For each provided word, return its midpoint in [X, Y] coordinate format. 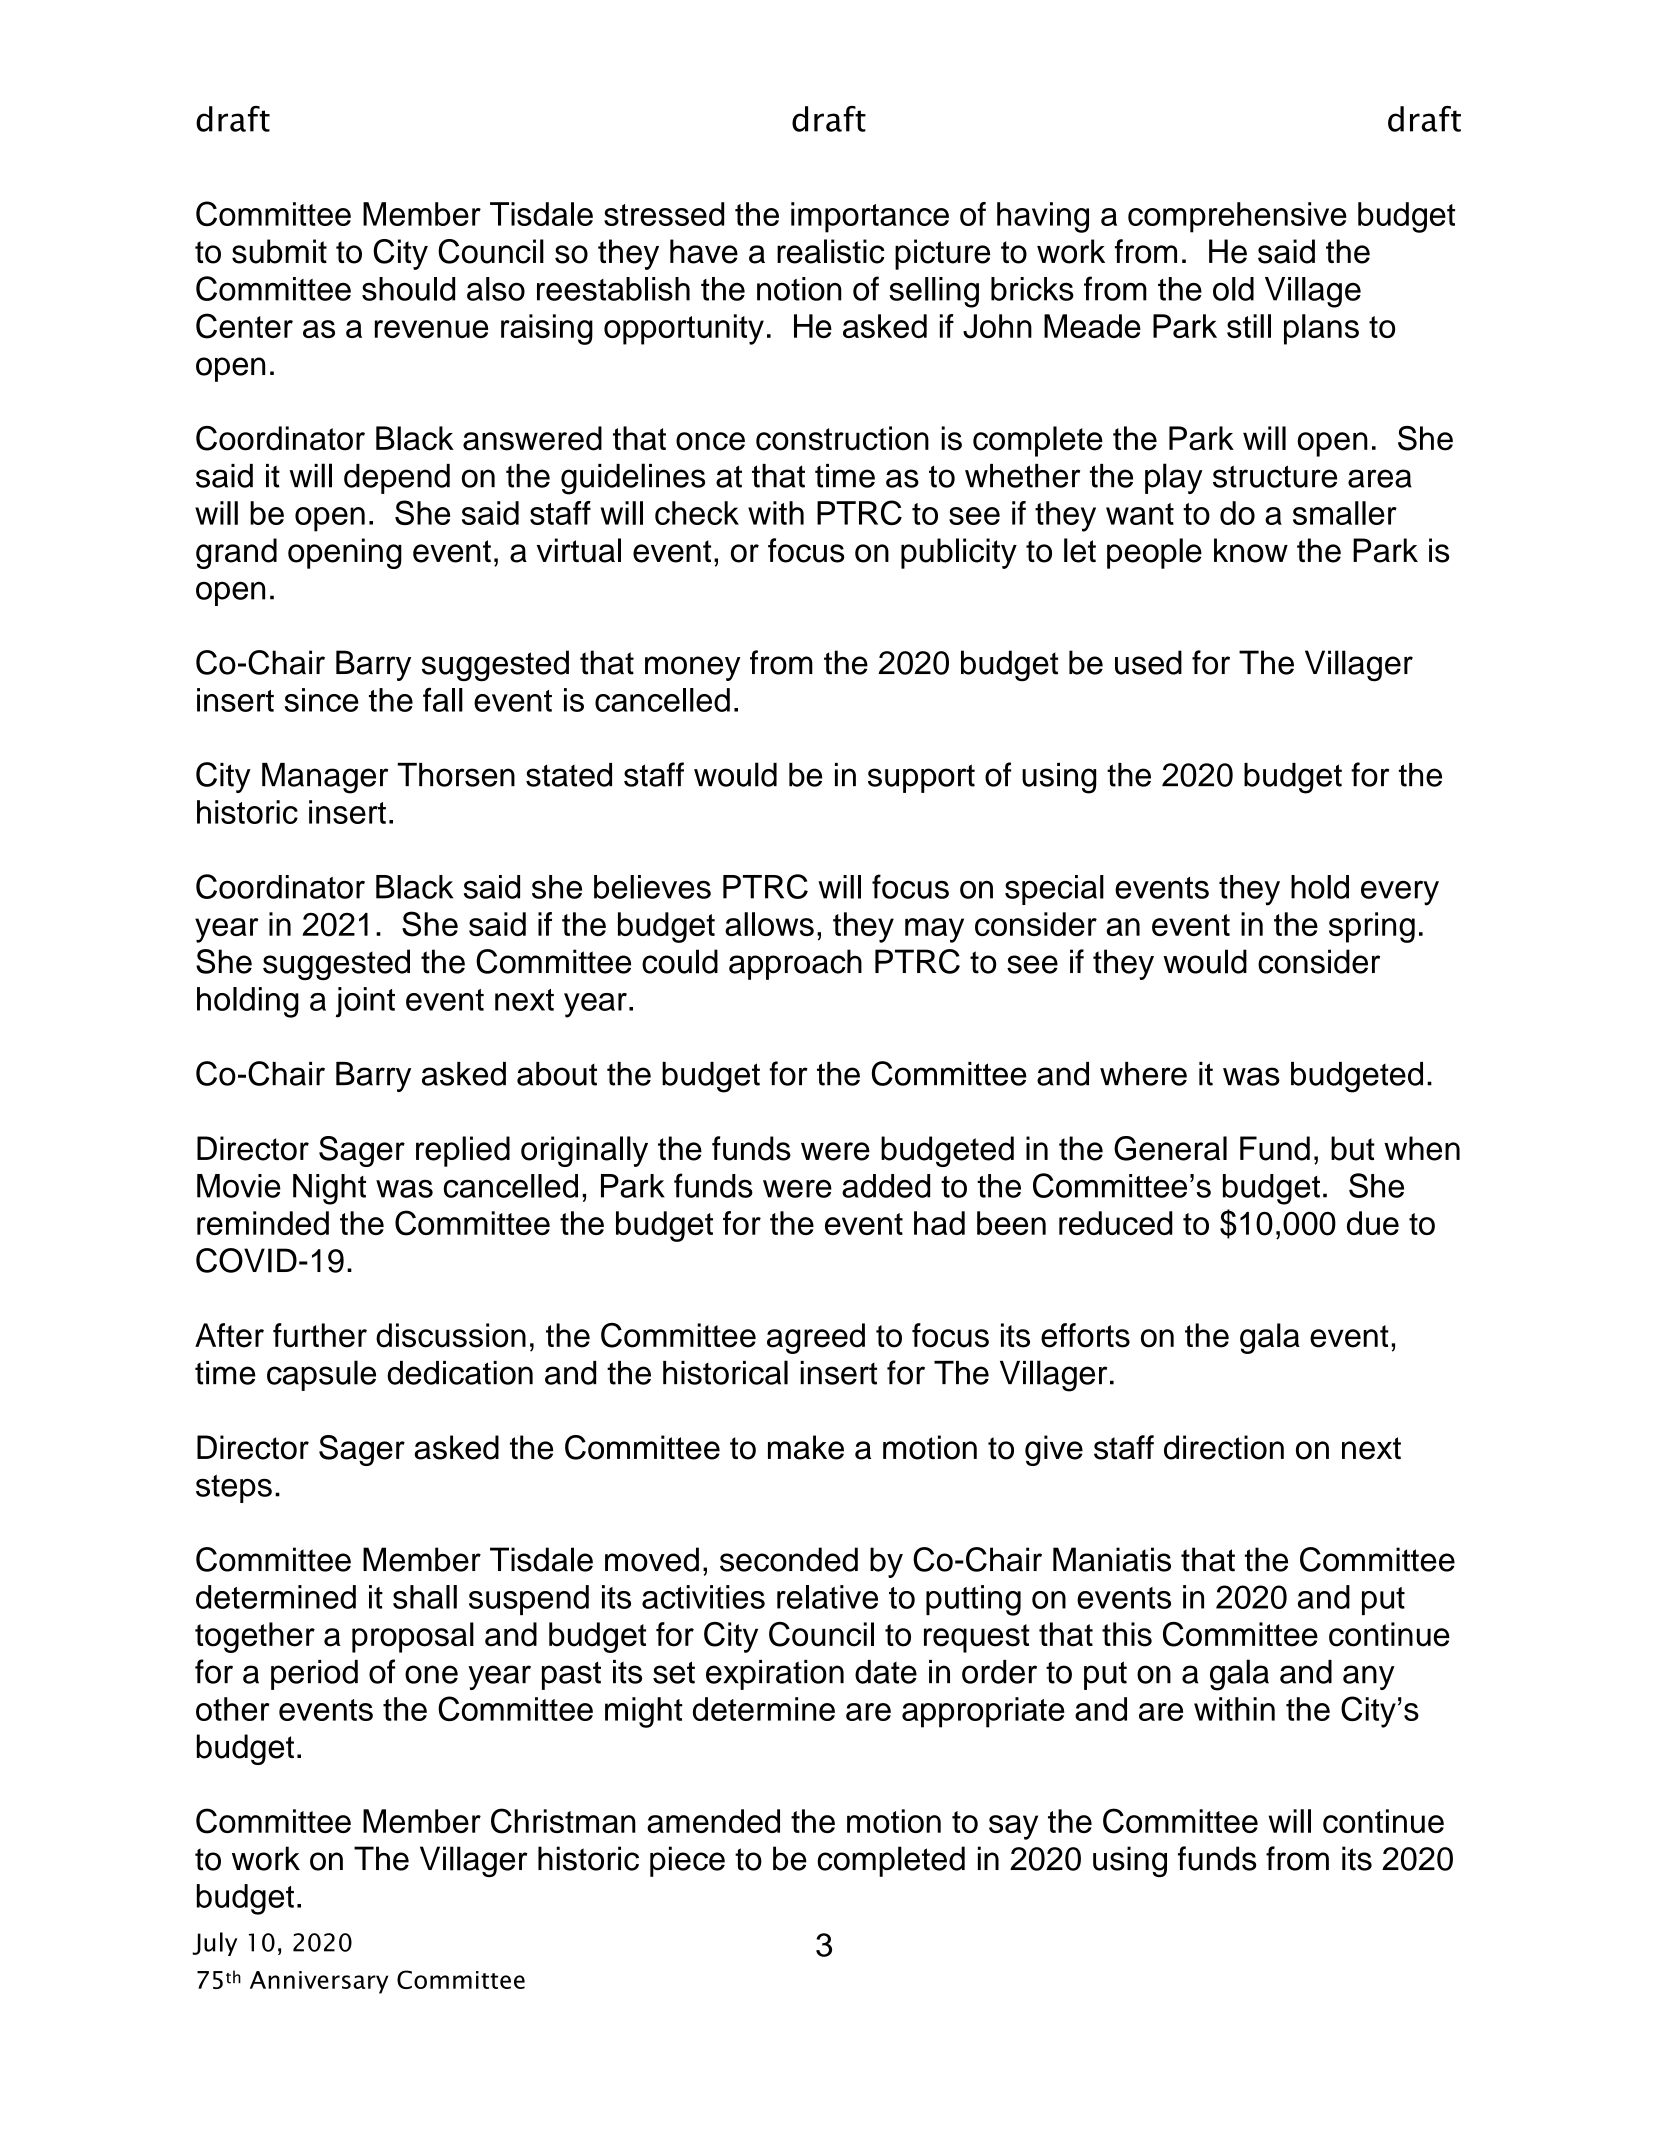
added [886, 1186]
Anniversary [319, 1982]
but [1353, 1148]
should [408, 289]
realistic [831, 251]
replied [463, 1151]
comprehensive [1237, 217]
